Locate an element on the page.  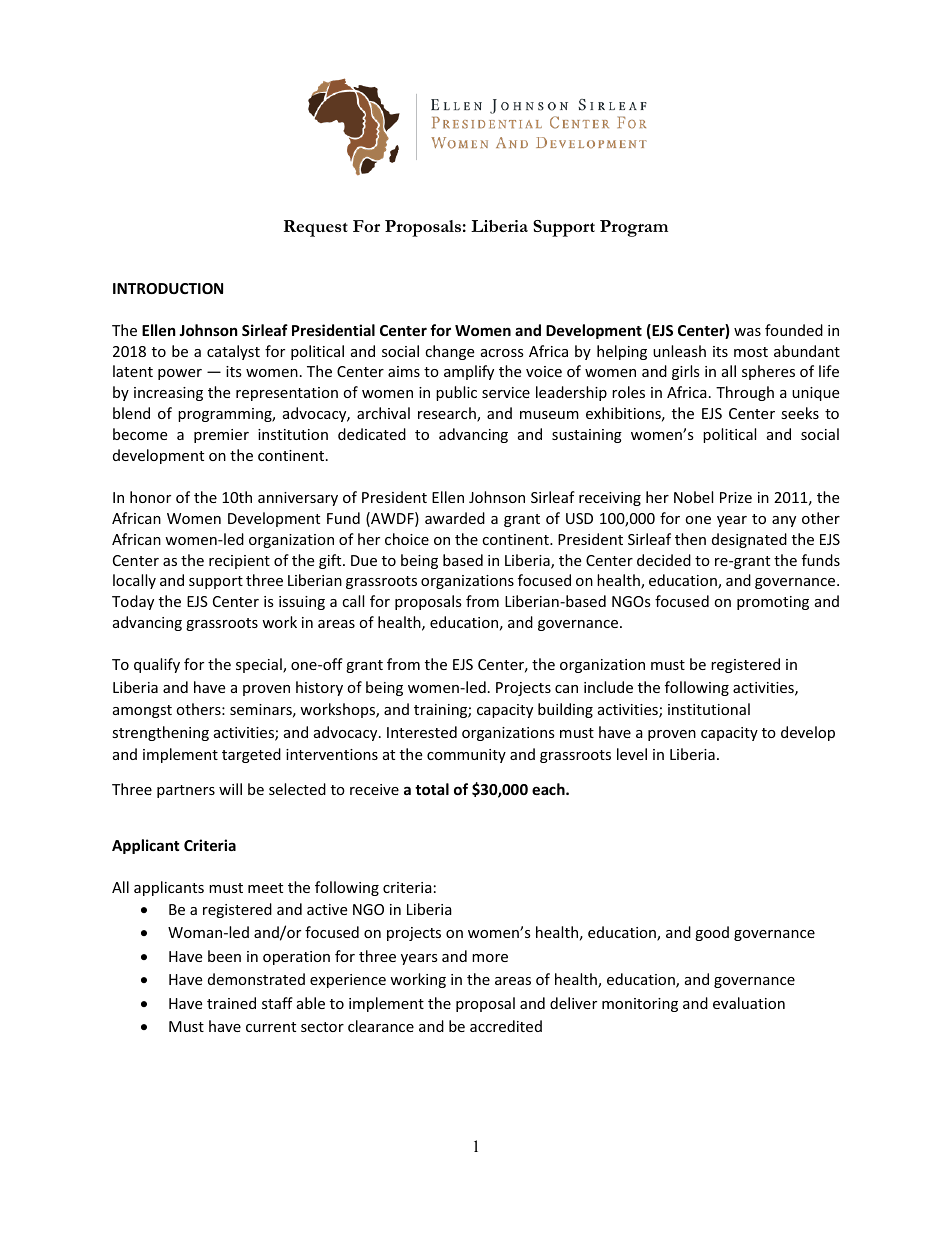
INTRODUCTION is located at coordinates (168, 288).
